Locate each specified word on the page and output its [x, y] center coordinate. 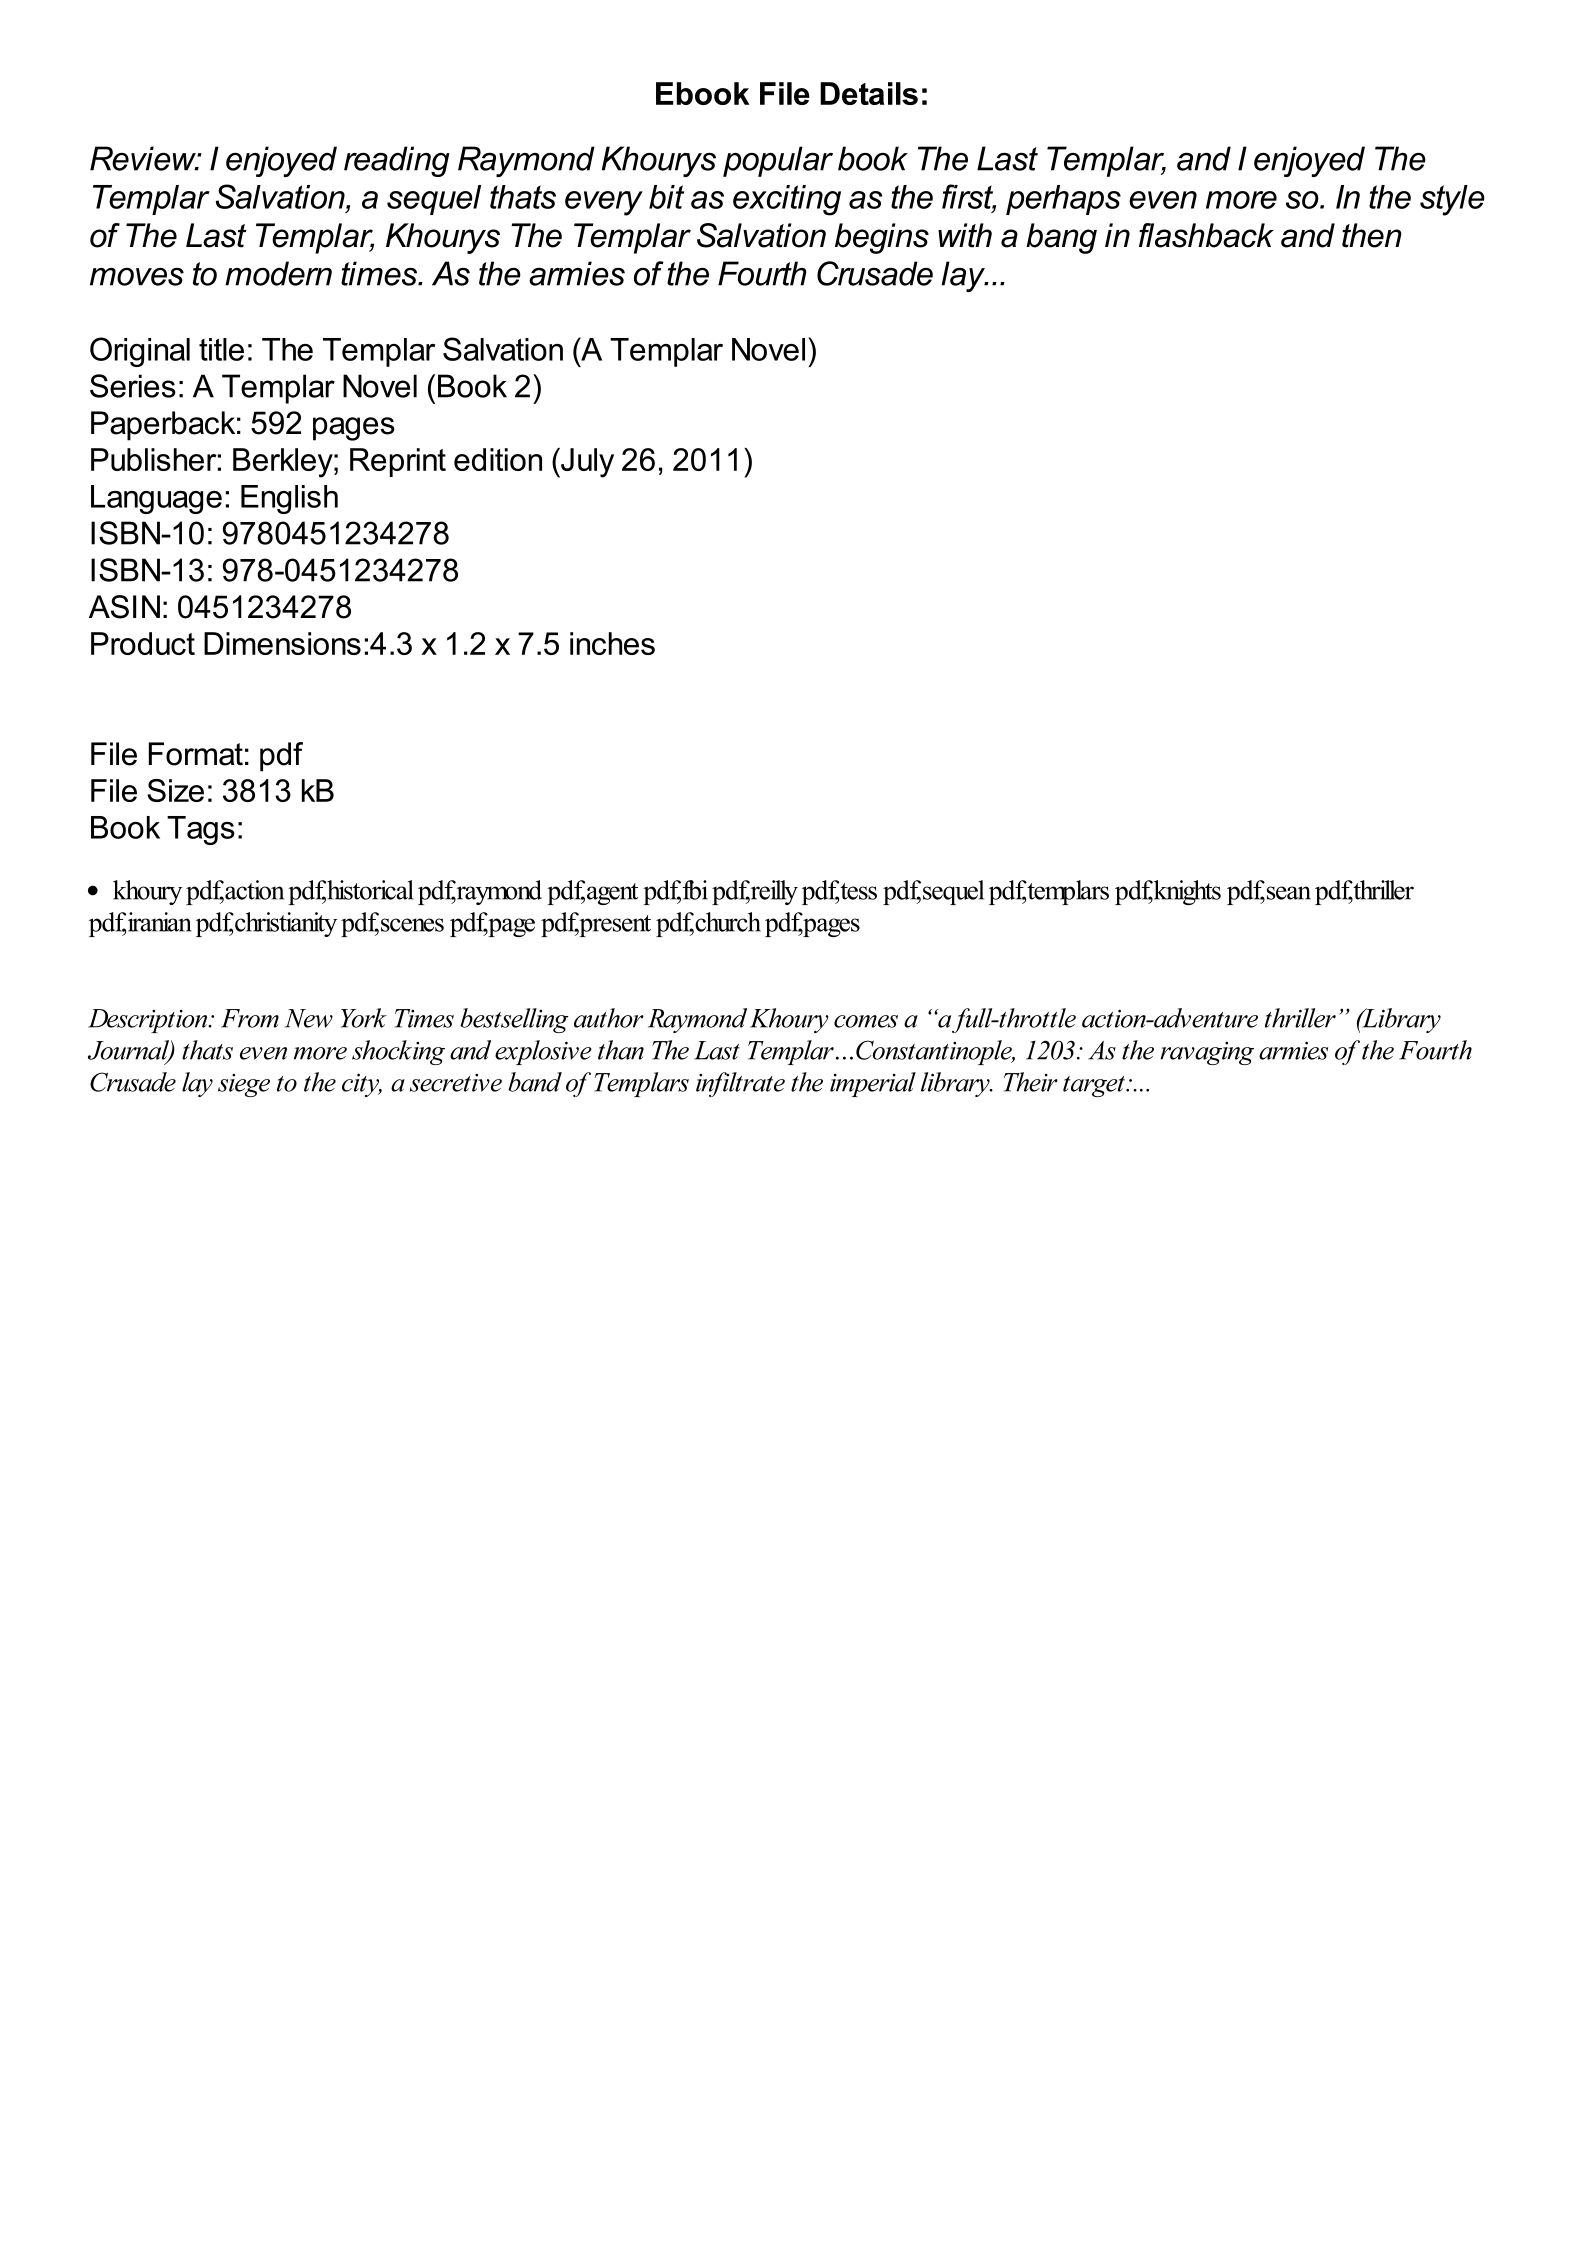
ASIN [124, 607]
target [1095, 1086]
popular [778, 161]
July [586, 463]
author [609, 1018]
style [1452, 200]
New [309, 1018]
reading [397, 161]
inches [612, 643]
